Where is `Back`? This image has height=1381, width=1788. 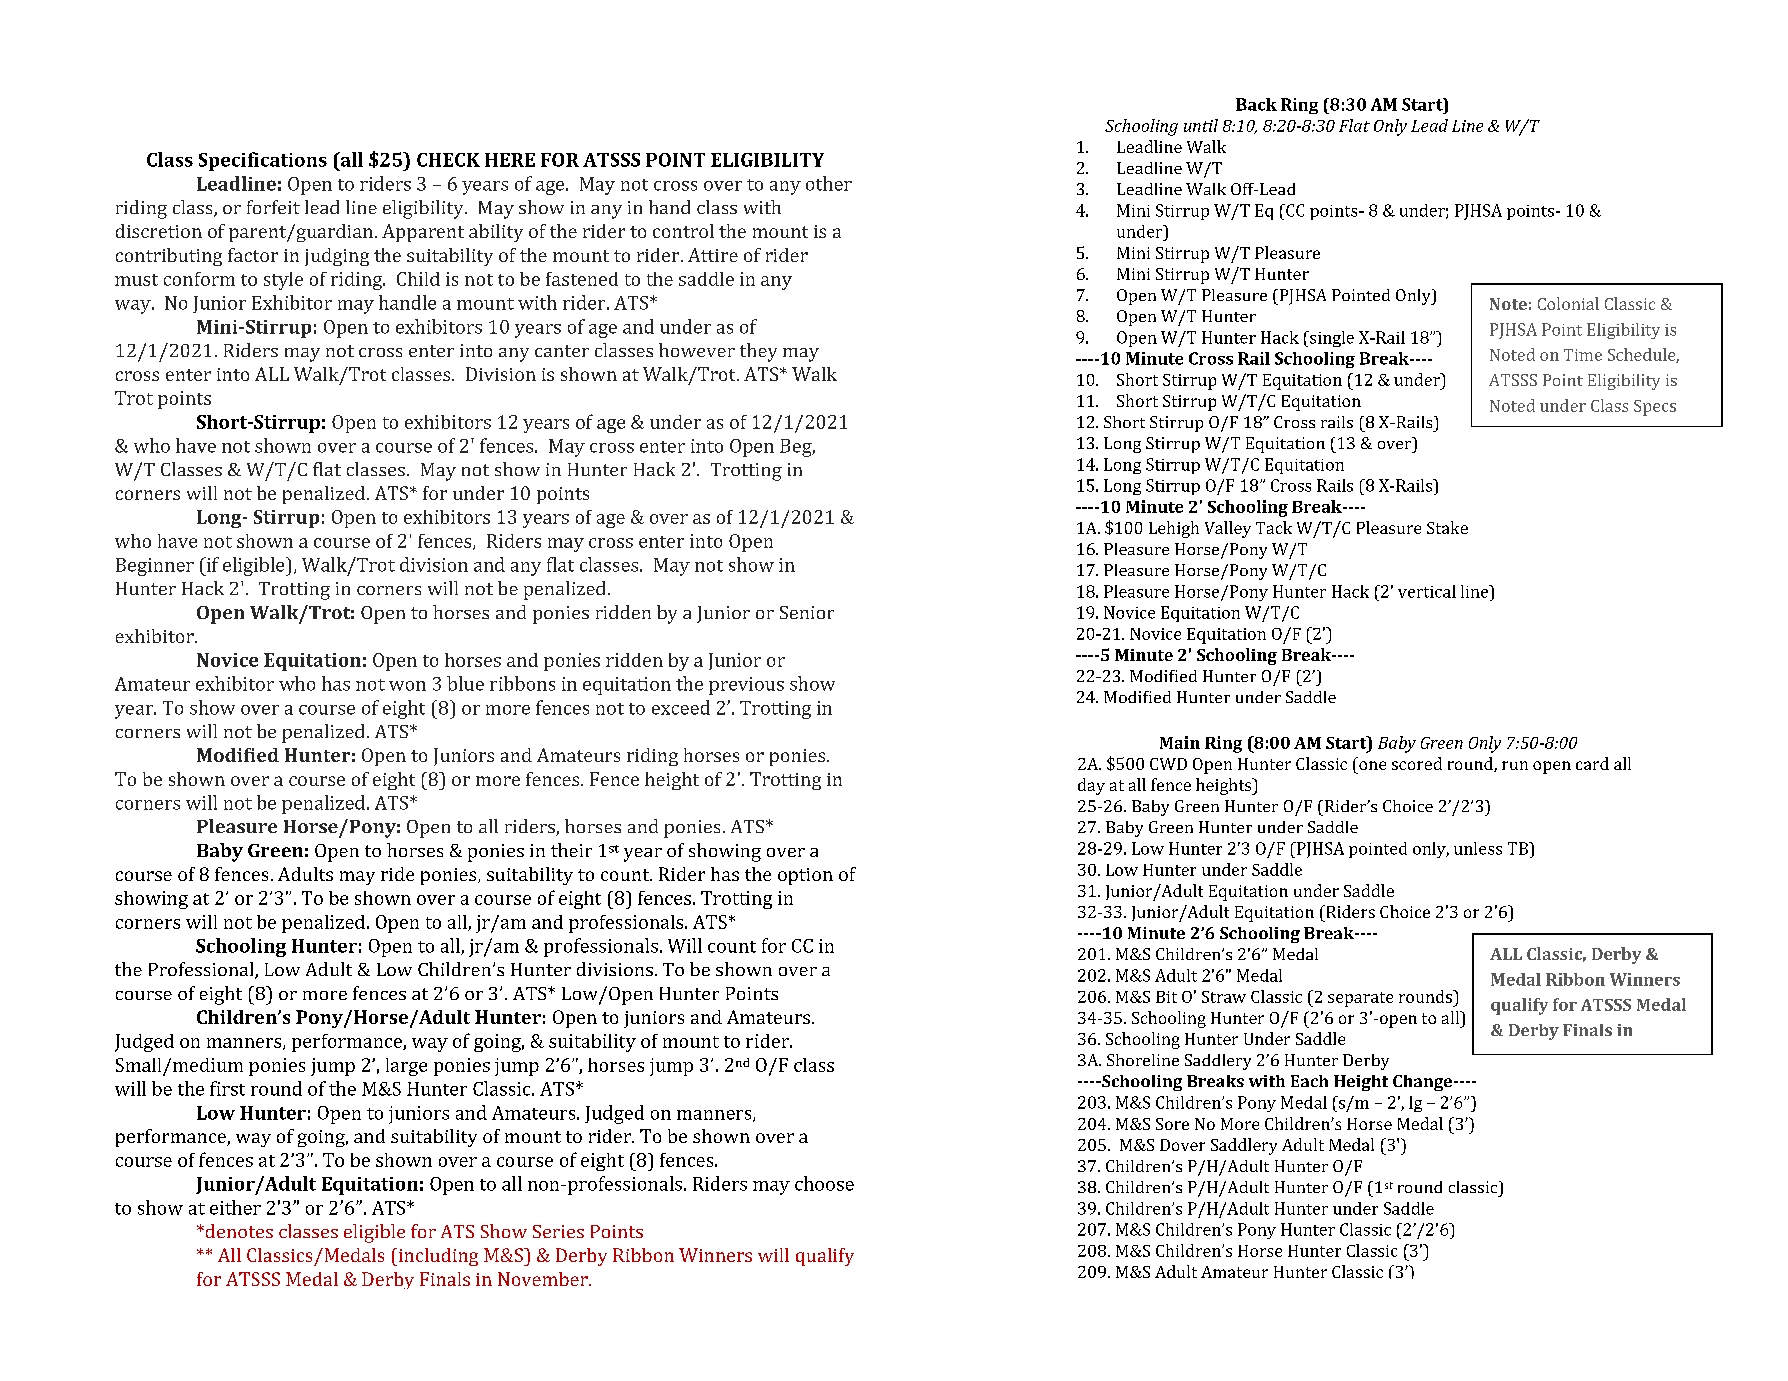
Back is located at coordinates (1256, 104).
